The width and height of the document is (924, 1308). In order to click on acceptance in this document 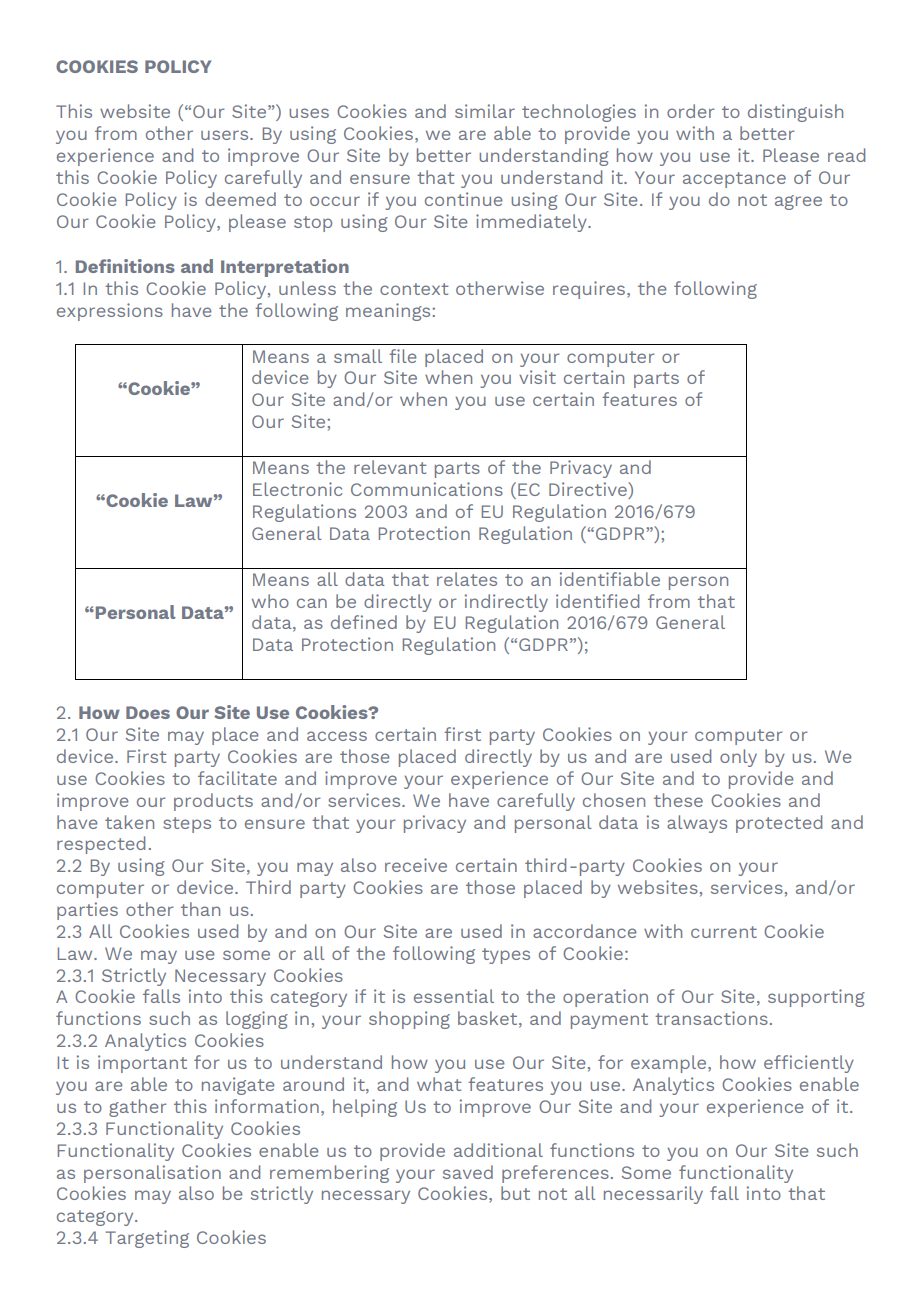, I will do `click(734, 180)`.
